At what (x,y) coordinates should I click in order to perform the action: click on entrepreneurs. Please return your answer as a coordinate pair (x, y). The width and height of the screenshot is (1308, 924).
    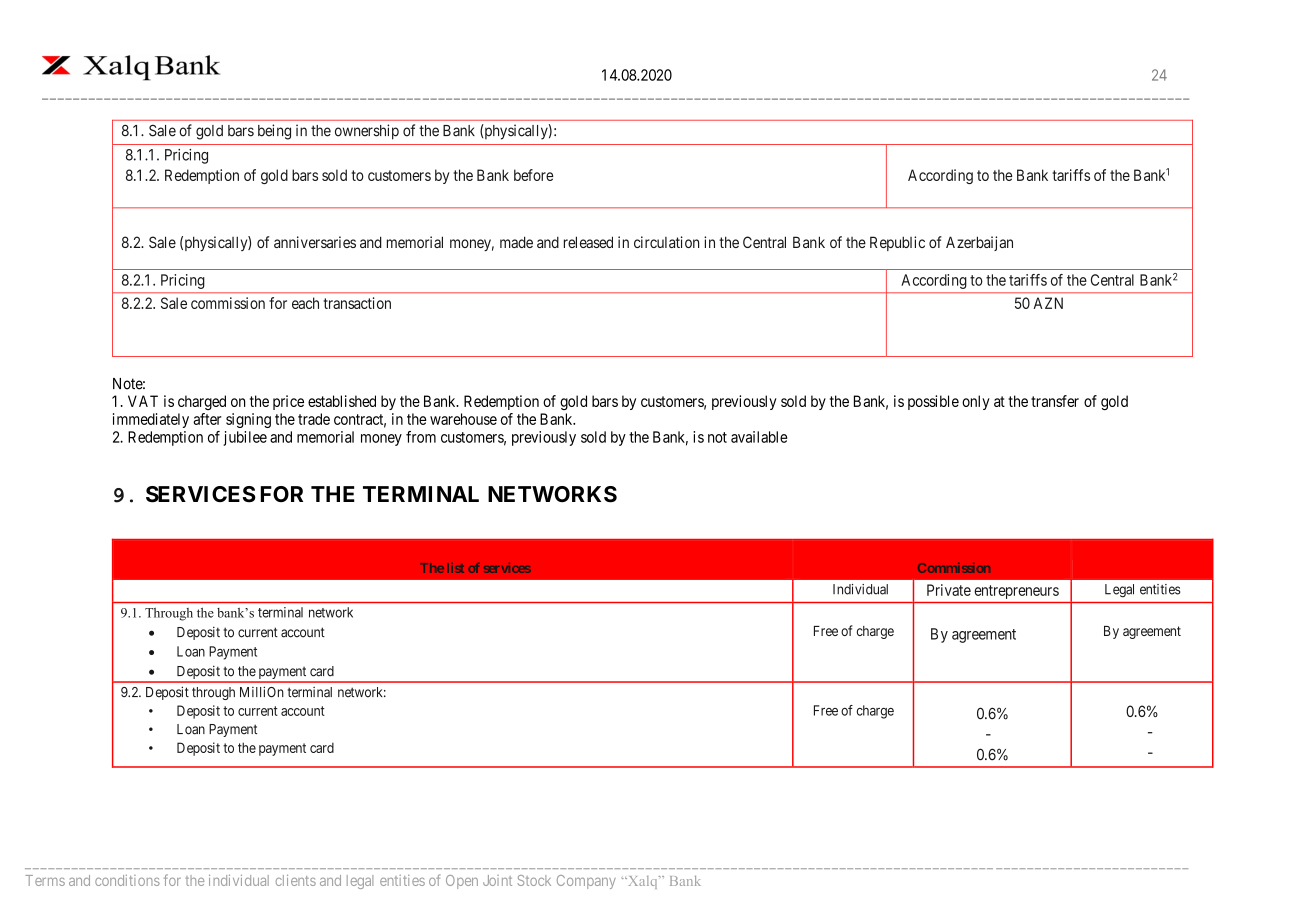
    Looking at the image, I should click on (1017, 592).
